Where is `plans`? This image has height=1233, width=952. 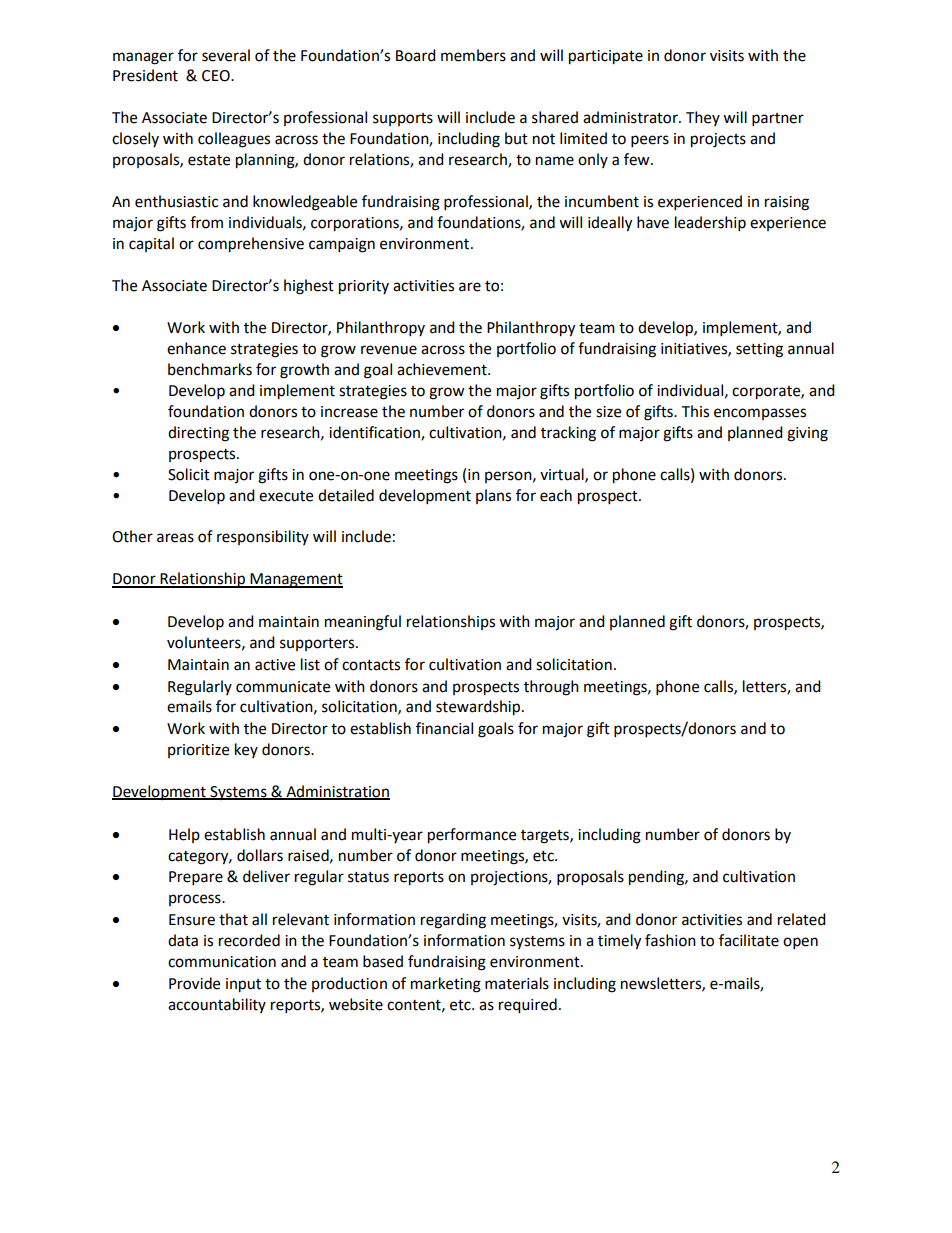
plans is located at coordinates (493, 496).
